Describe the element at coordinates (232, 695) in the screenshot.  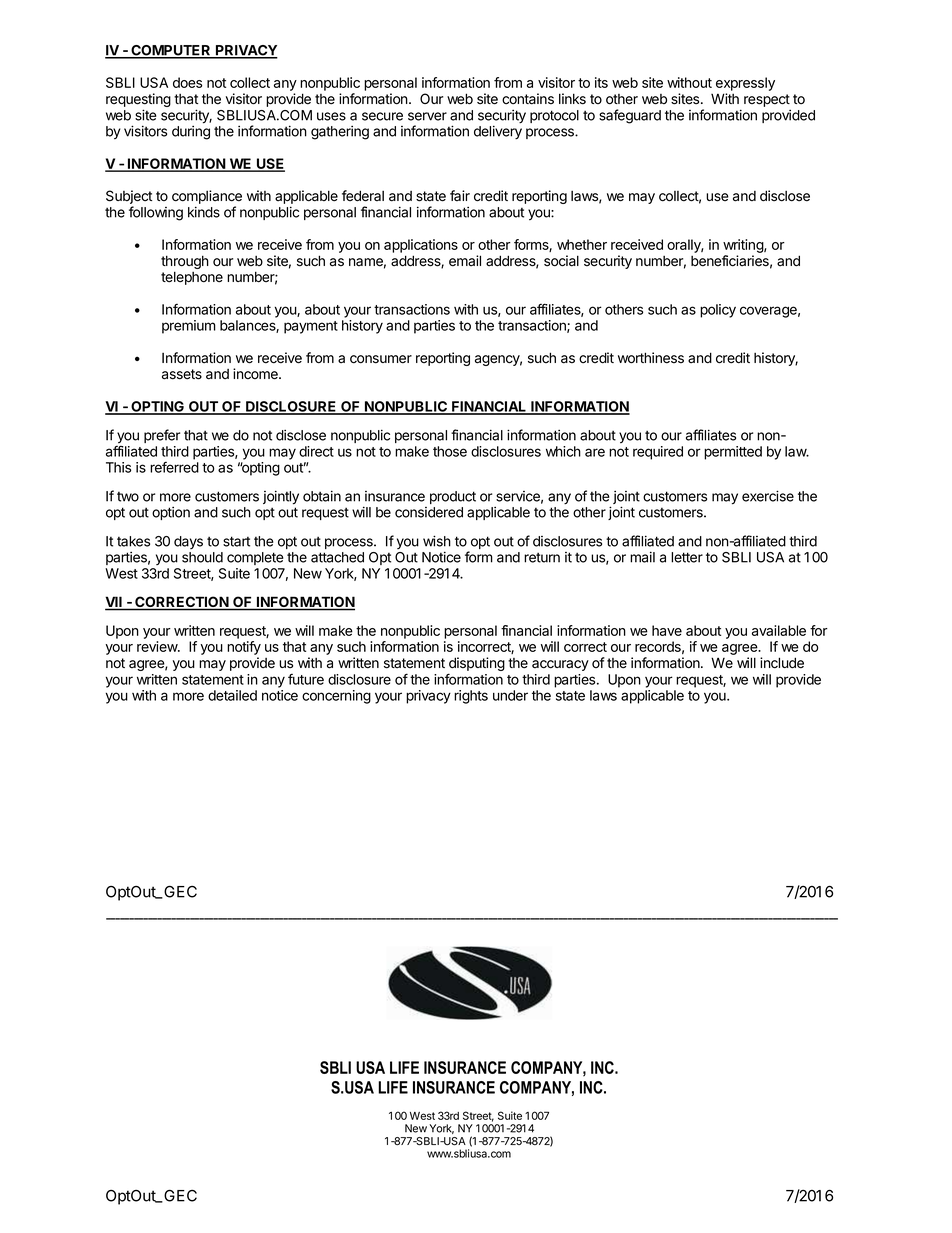
I see `detailed` at that location.
